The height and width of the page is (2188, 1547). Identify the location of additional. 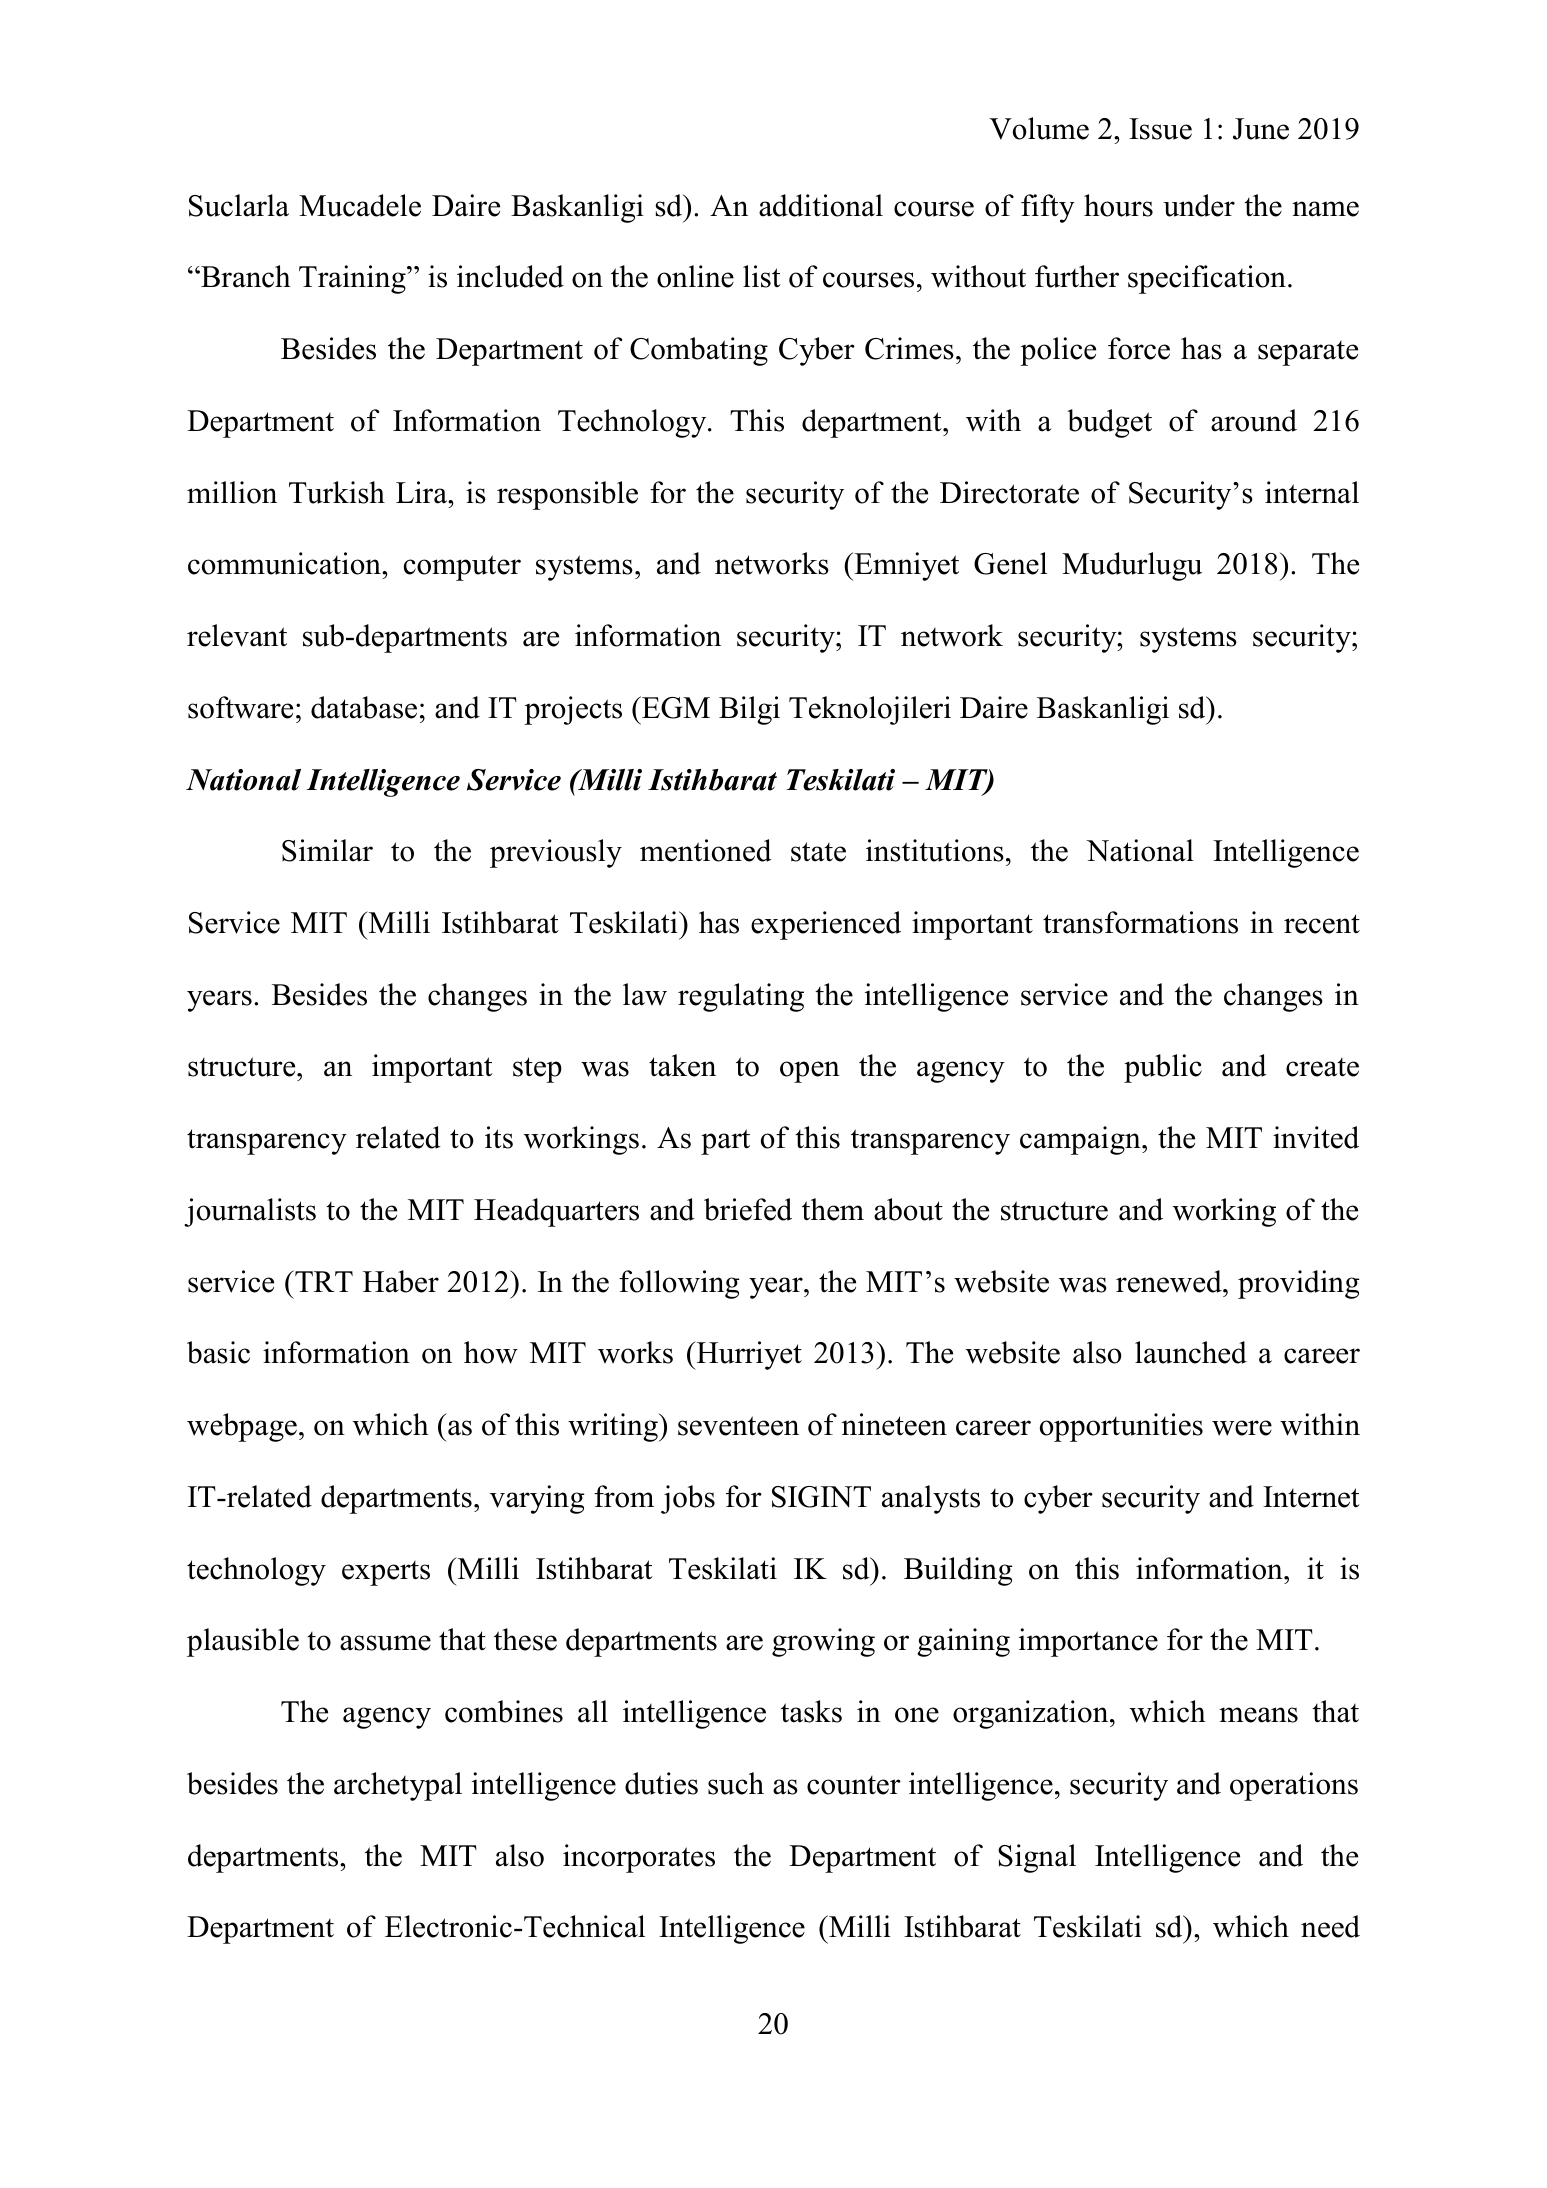
(821, 205).
